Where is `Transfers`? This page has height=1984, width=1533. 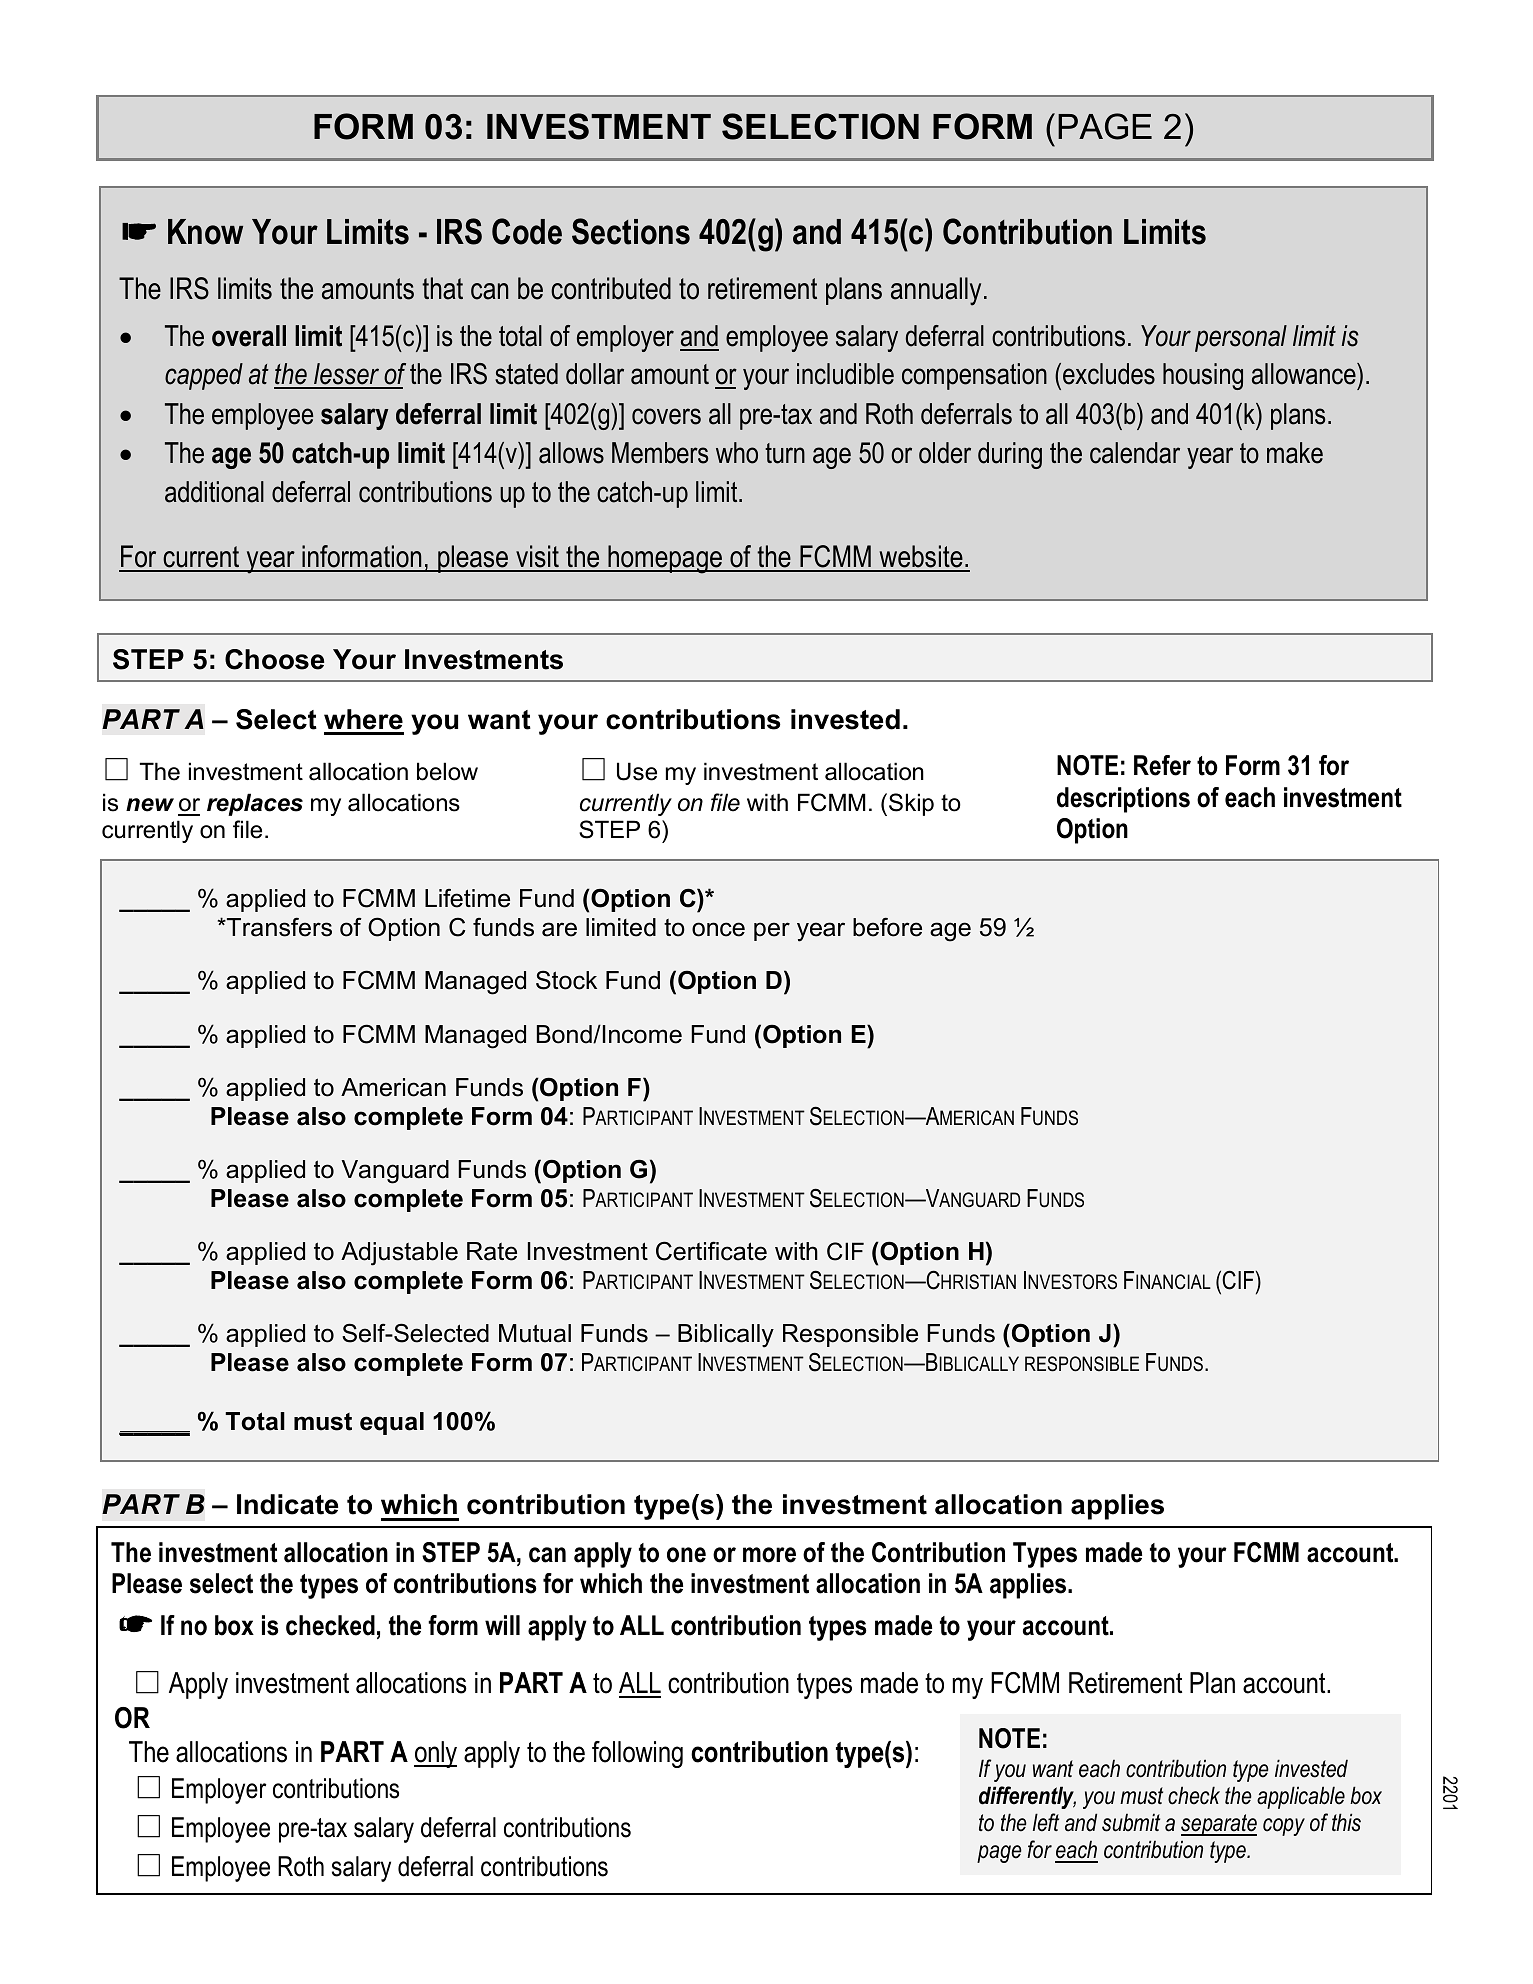
Transfers is located at coordinates (278, 927).
